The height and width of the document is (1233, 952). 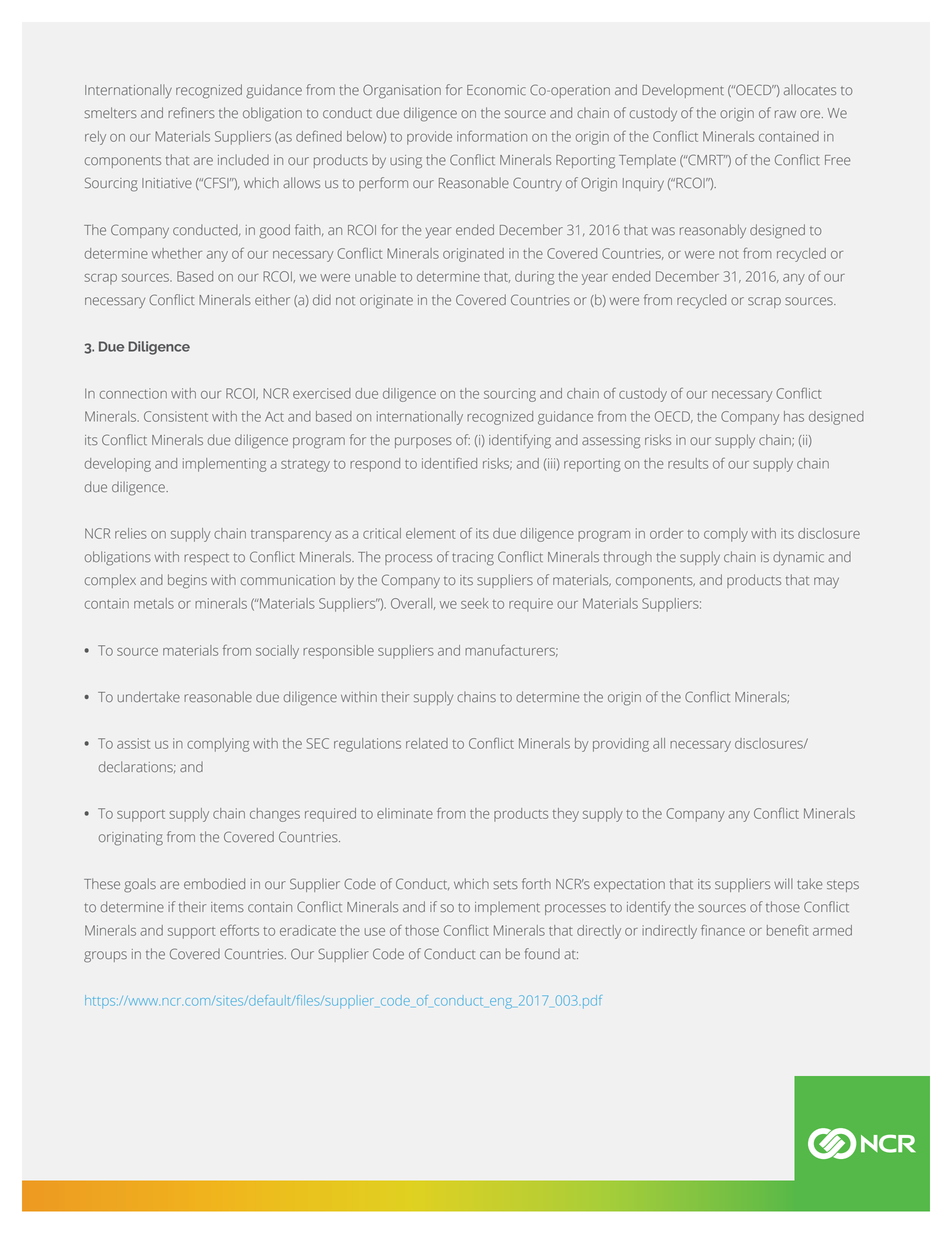 What do you see at coordinates (277, 652) in the document?
I see `socially` at bounding box center [277, 652].
